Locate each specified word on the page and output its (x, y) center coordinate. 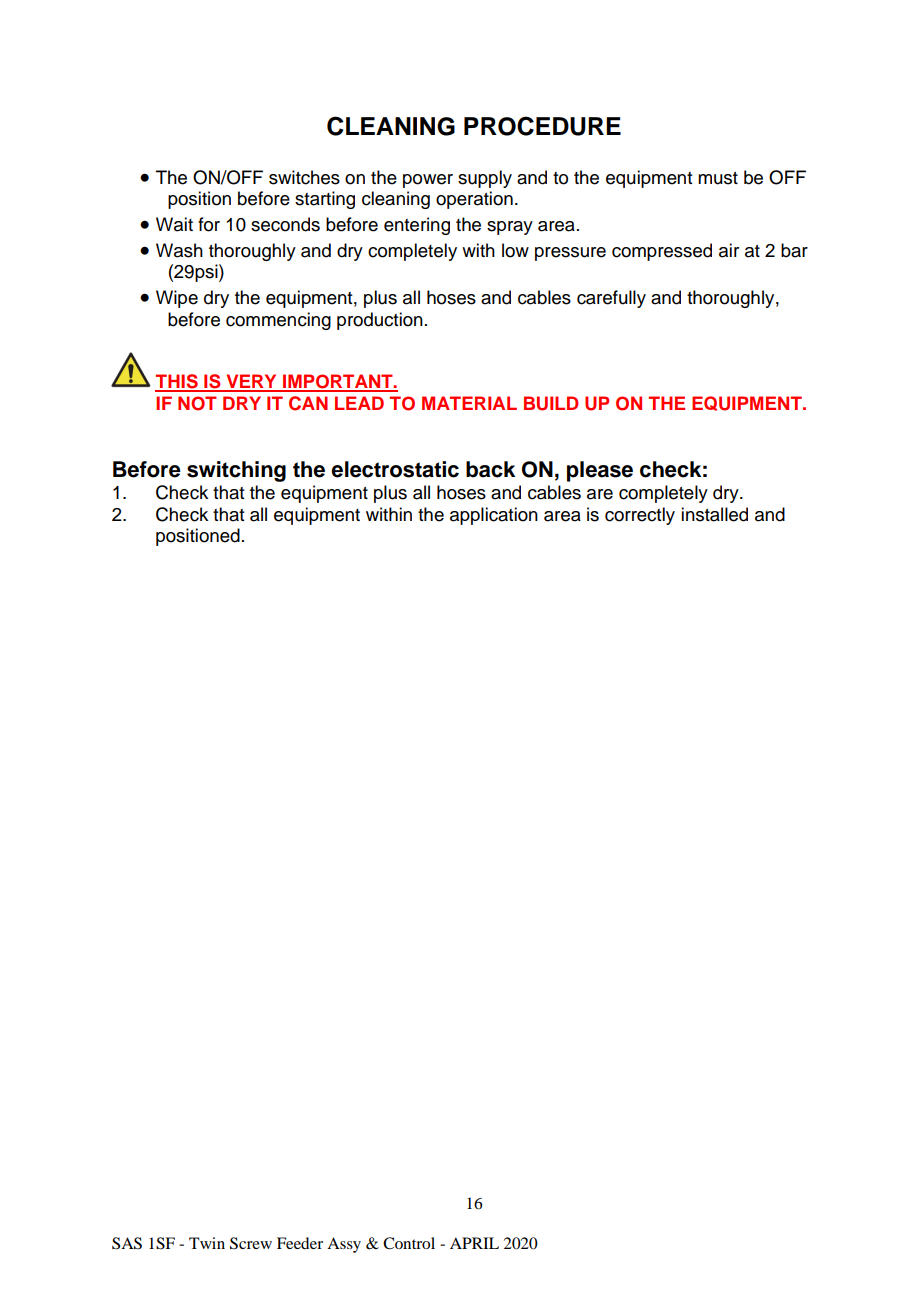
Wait (174, 224)
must (718, 178)
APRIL (474, 1243)
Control (409, 1243)
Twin (207, 1243)
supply (485, 179)
